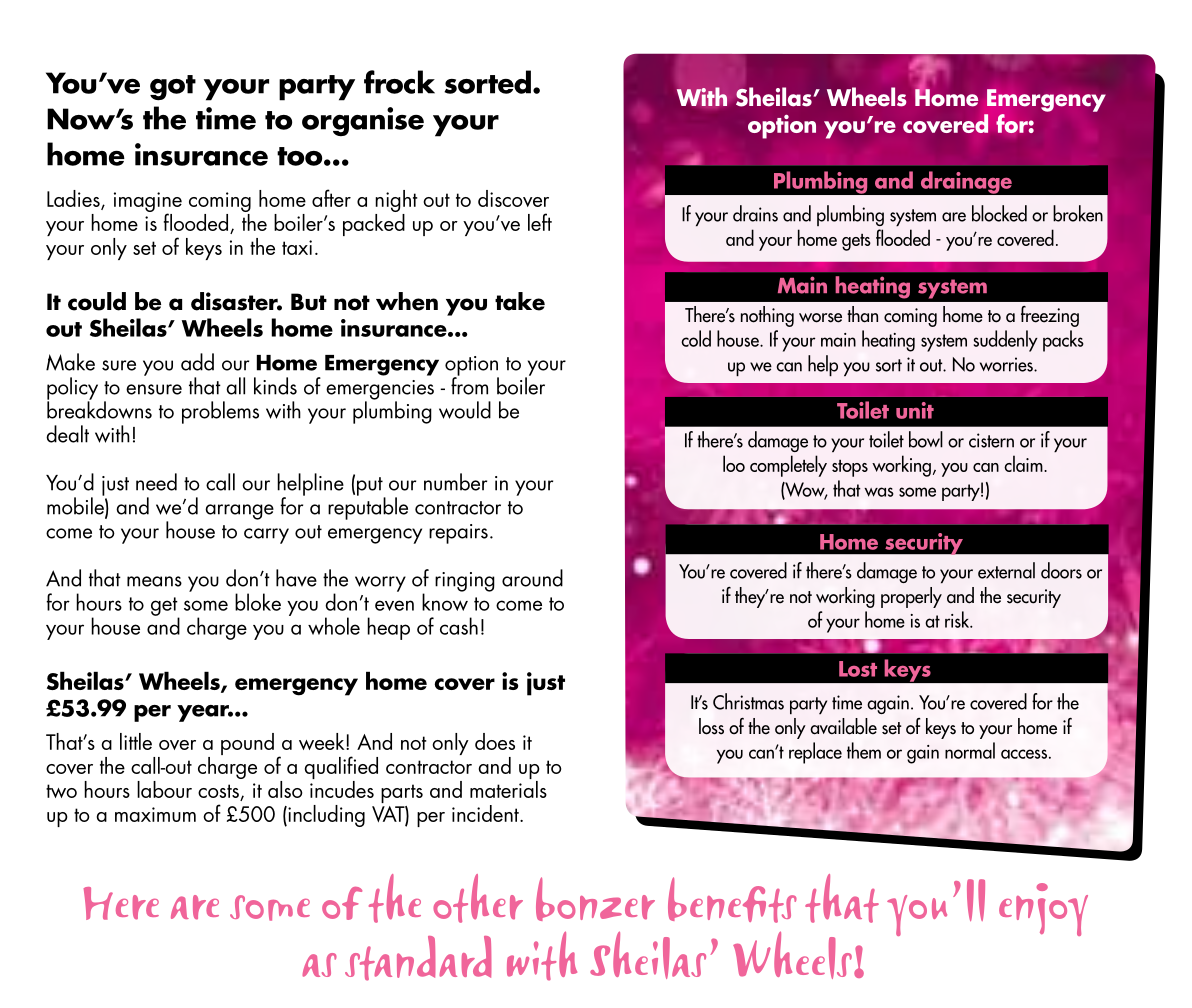 The width and height of the image is (1192, 1008). What do you see at coordinates (999, 213) in the image?
I see `blocked` at bounding box center [999, 213].
